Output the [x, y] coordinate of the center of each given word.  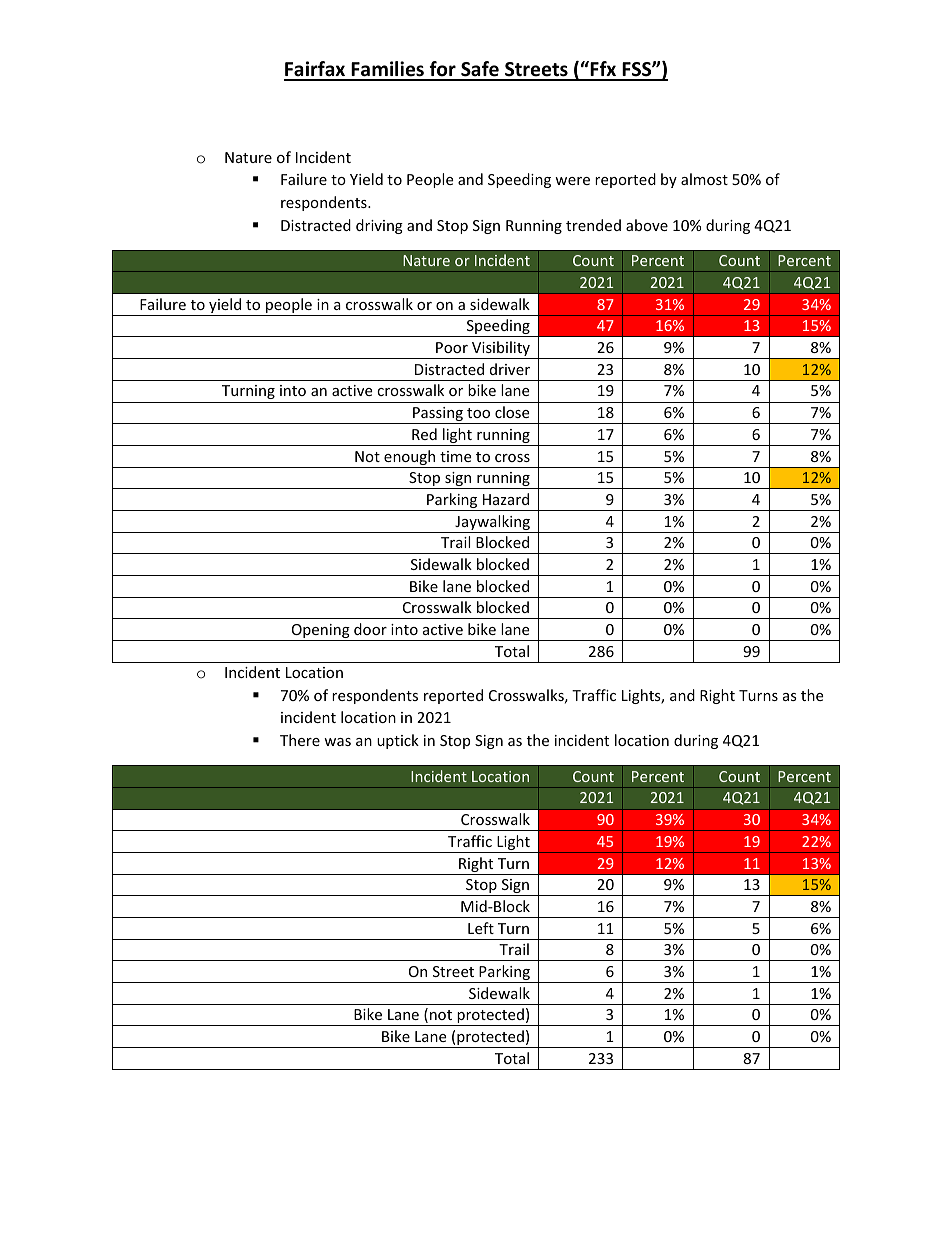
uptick [398, 741]
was [337, 742]
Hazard [506, 499]
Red [424, 434]
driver [510, 369]
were [572, 181]
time [455, 456]
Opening [320, 632]
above [647, 225]
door [370, 629]
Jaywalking [492, 524]
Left [481, 928]
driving [379, 226]
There [300, 740]
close [512, 412]
